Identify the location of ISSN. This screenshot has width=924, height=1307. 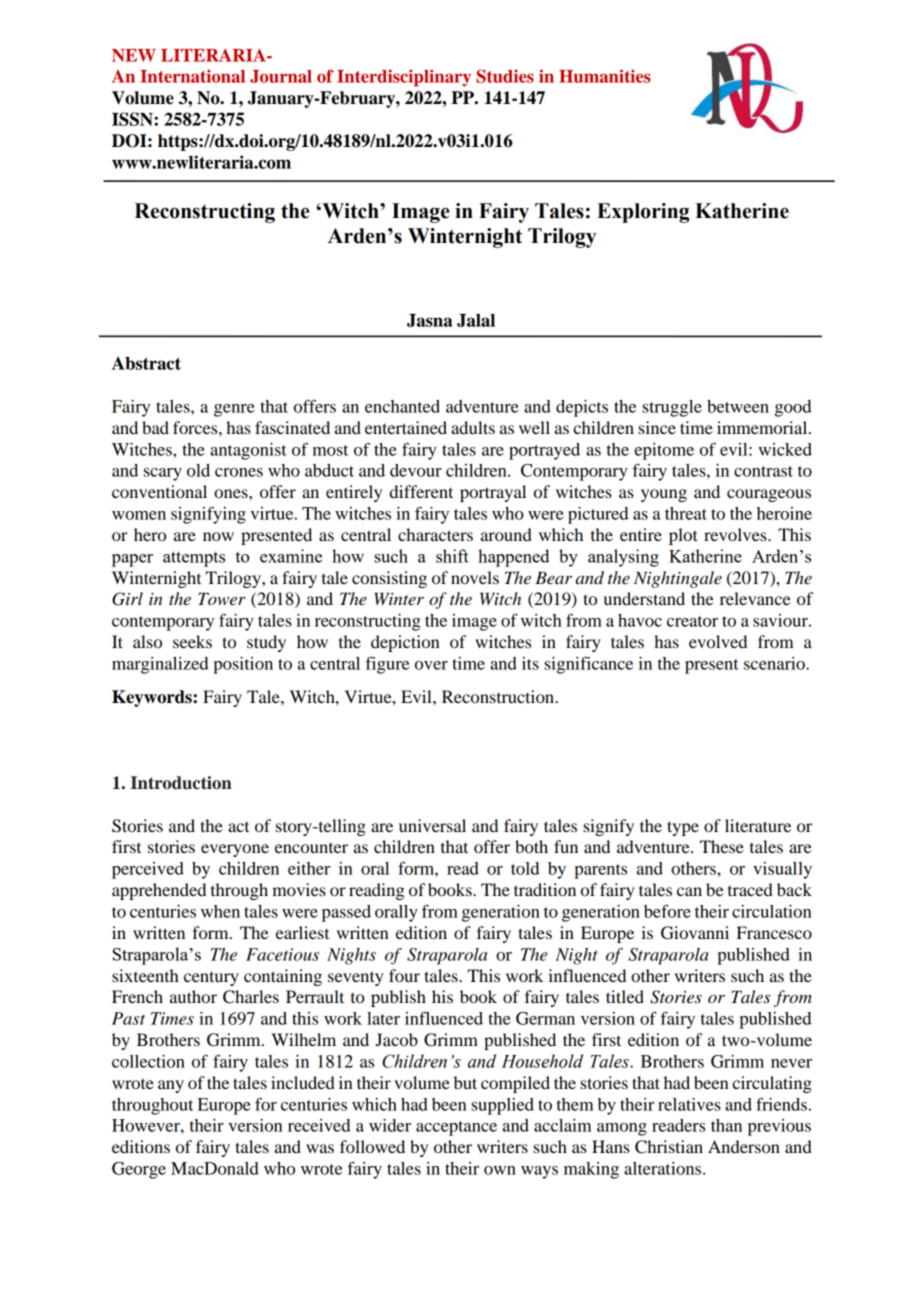
(133, 119).
